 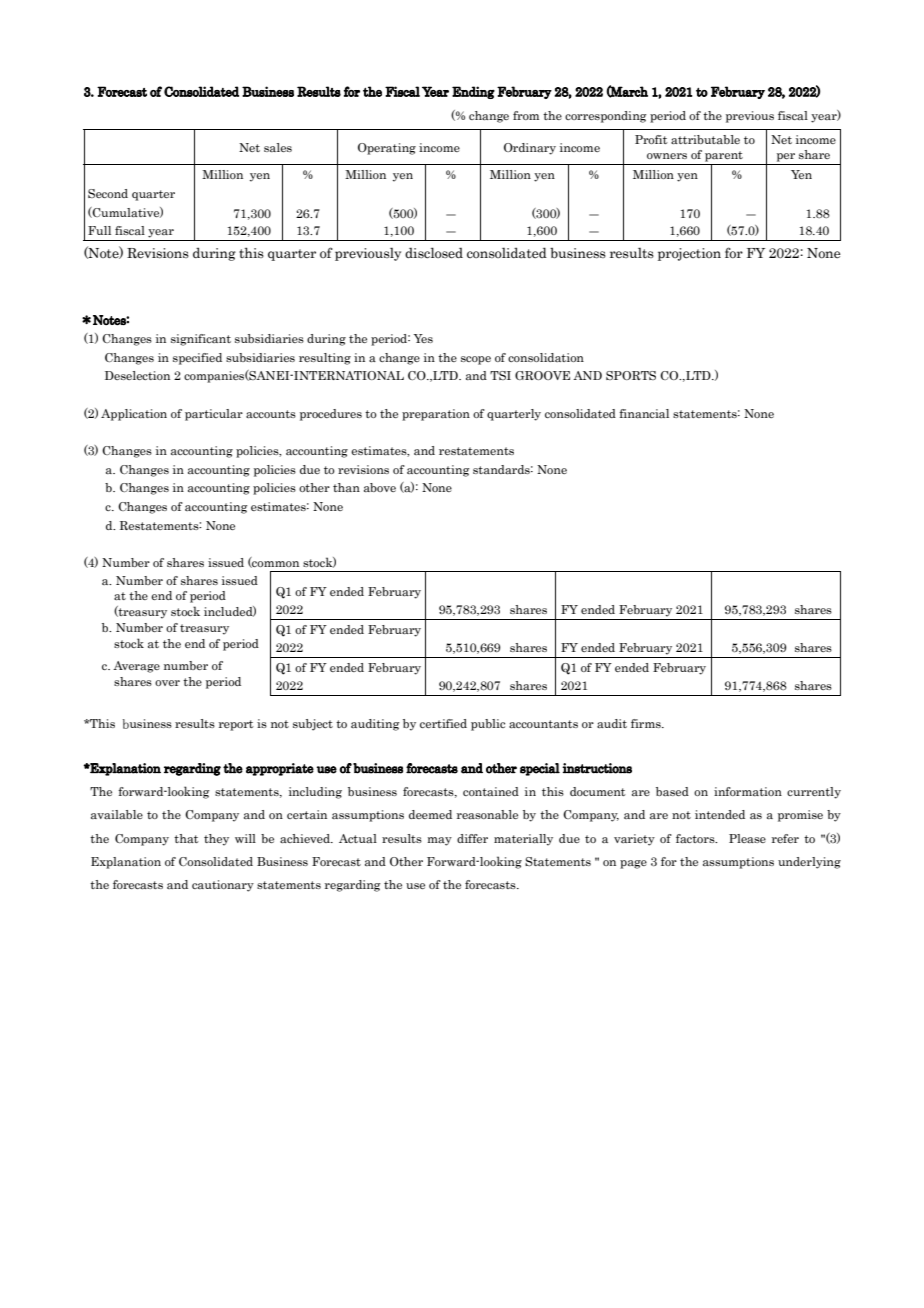 What do you see at coordinates (705, 139) in the image?
I see `attributable` at bounding box center [705, 139].
